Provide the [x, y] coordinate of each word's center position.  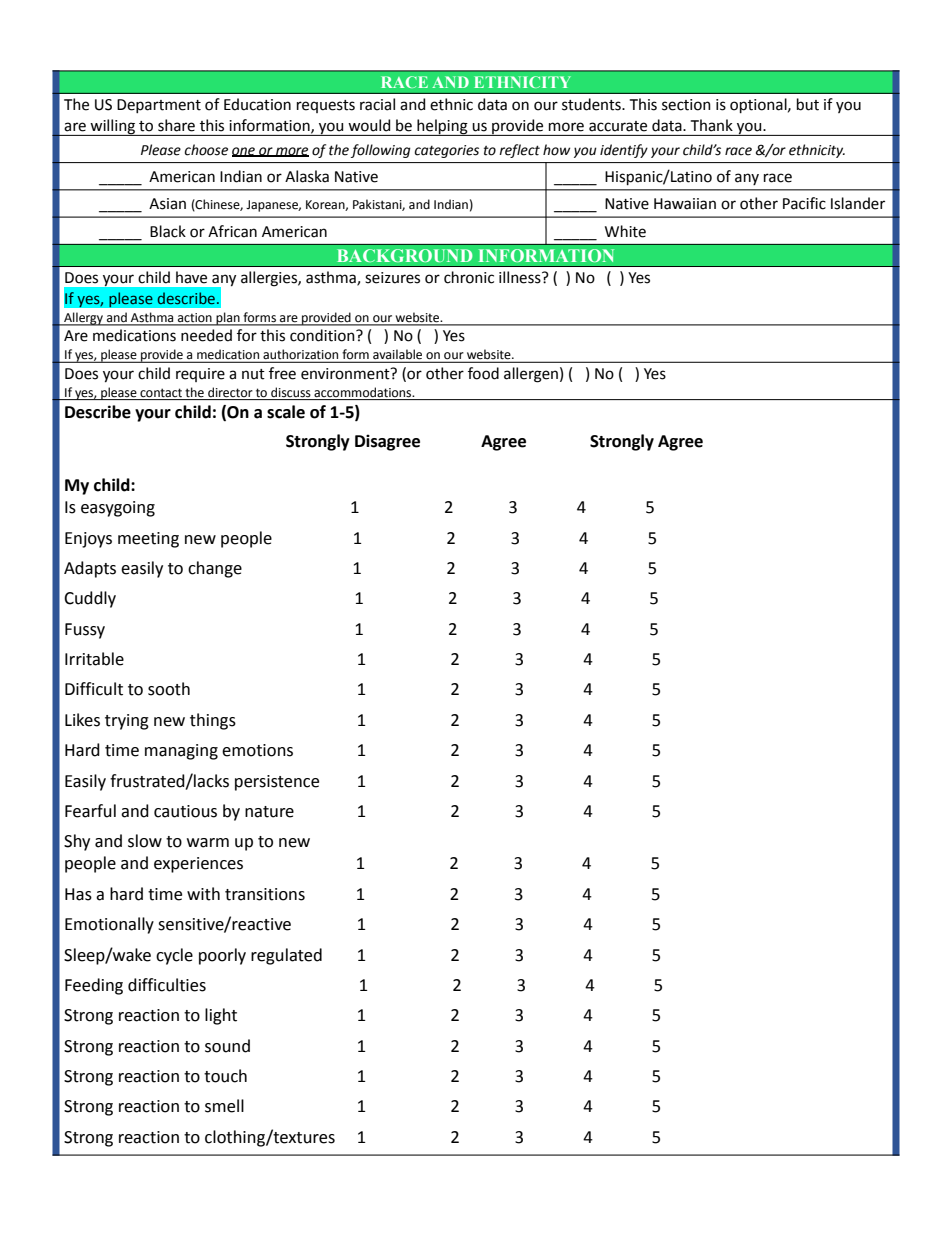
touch [225, 1076]
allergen [531, 375]
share [176, 125]
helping [442, 127]
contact [161, 393]
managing [181, 752]
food [483, 373]
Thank [712, 125]
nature [269, 812]
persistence [277, 783]
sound [227, 1046]
